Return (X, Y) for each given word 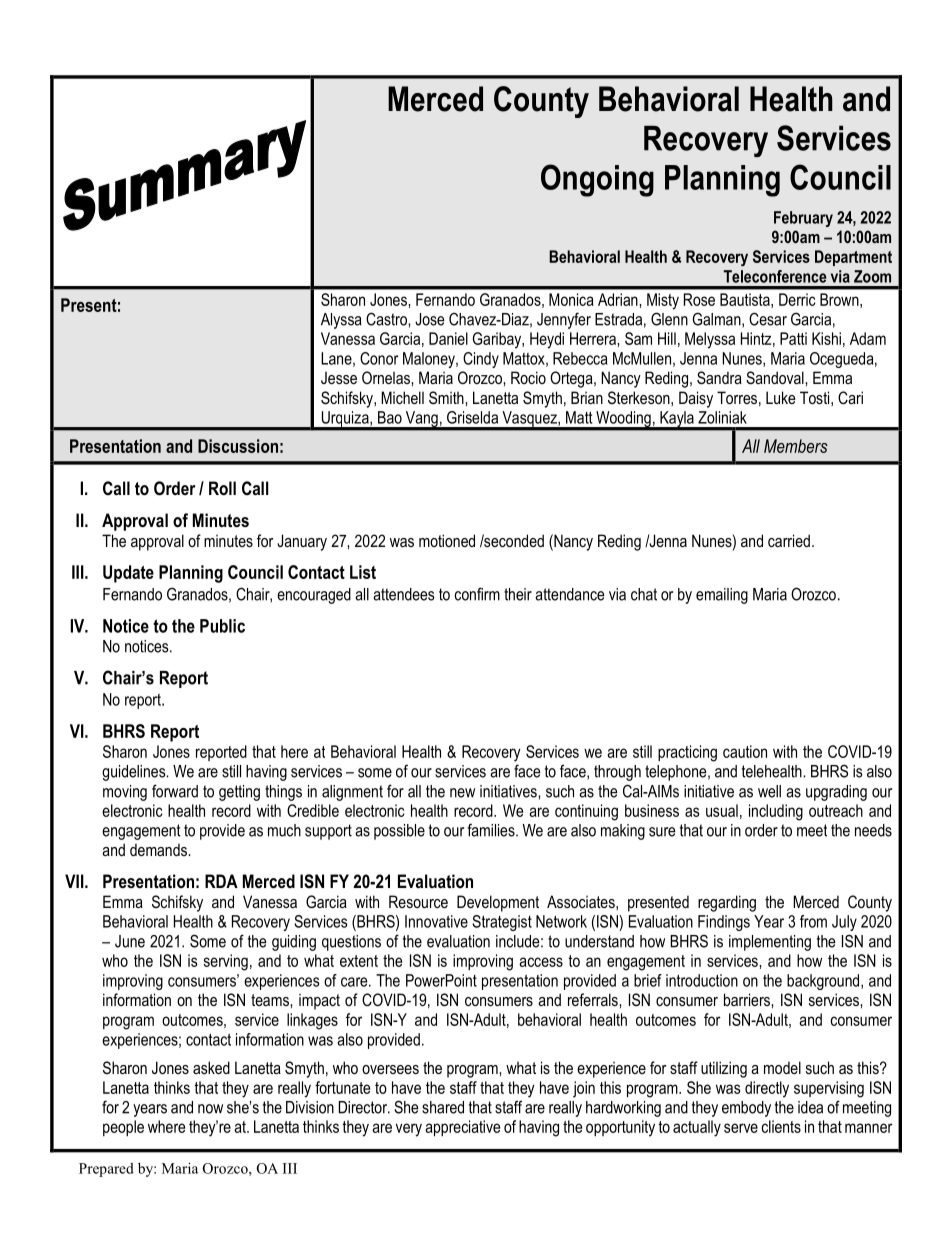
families (492, 830)
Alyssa (341, 321)
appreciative (462, 1128)
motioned (447, 540)
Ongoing (597, 180)
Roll (222, 488)
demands (159, 849)
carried (789, 540)
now (210, 1109)
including (776, 812)
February (803, 219)
